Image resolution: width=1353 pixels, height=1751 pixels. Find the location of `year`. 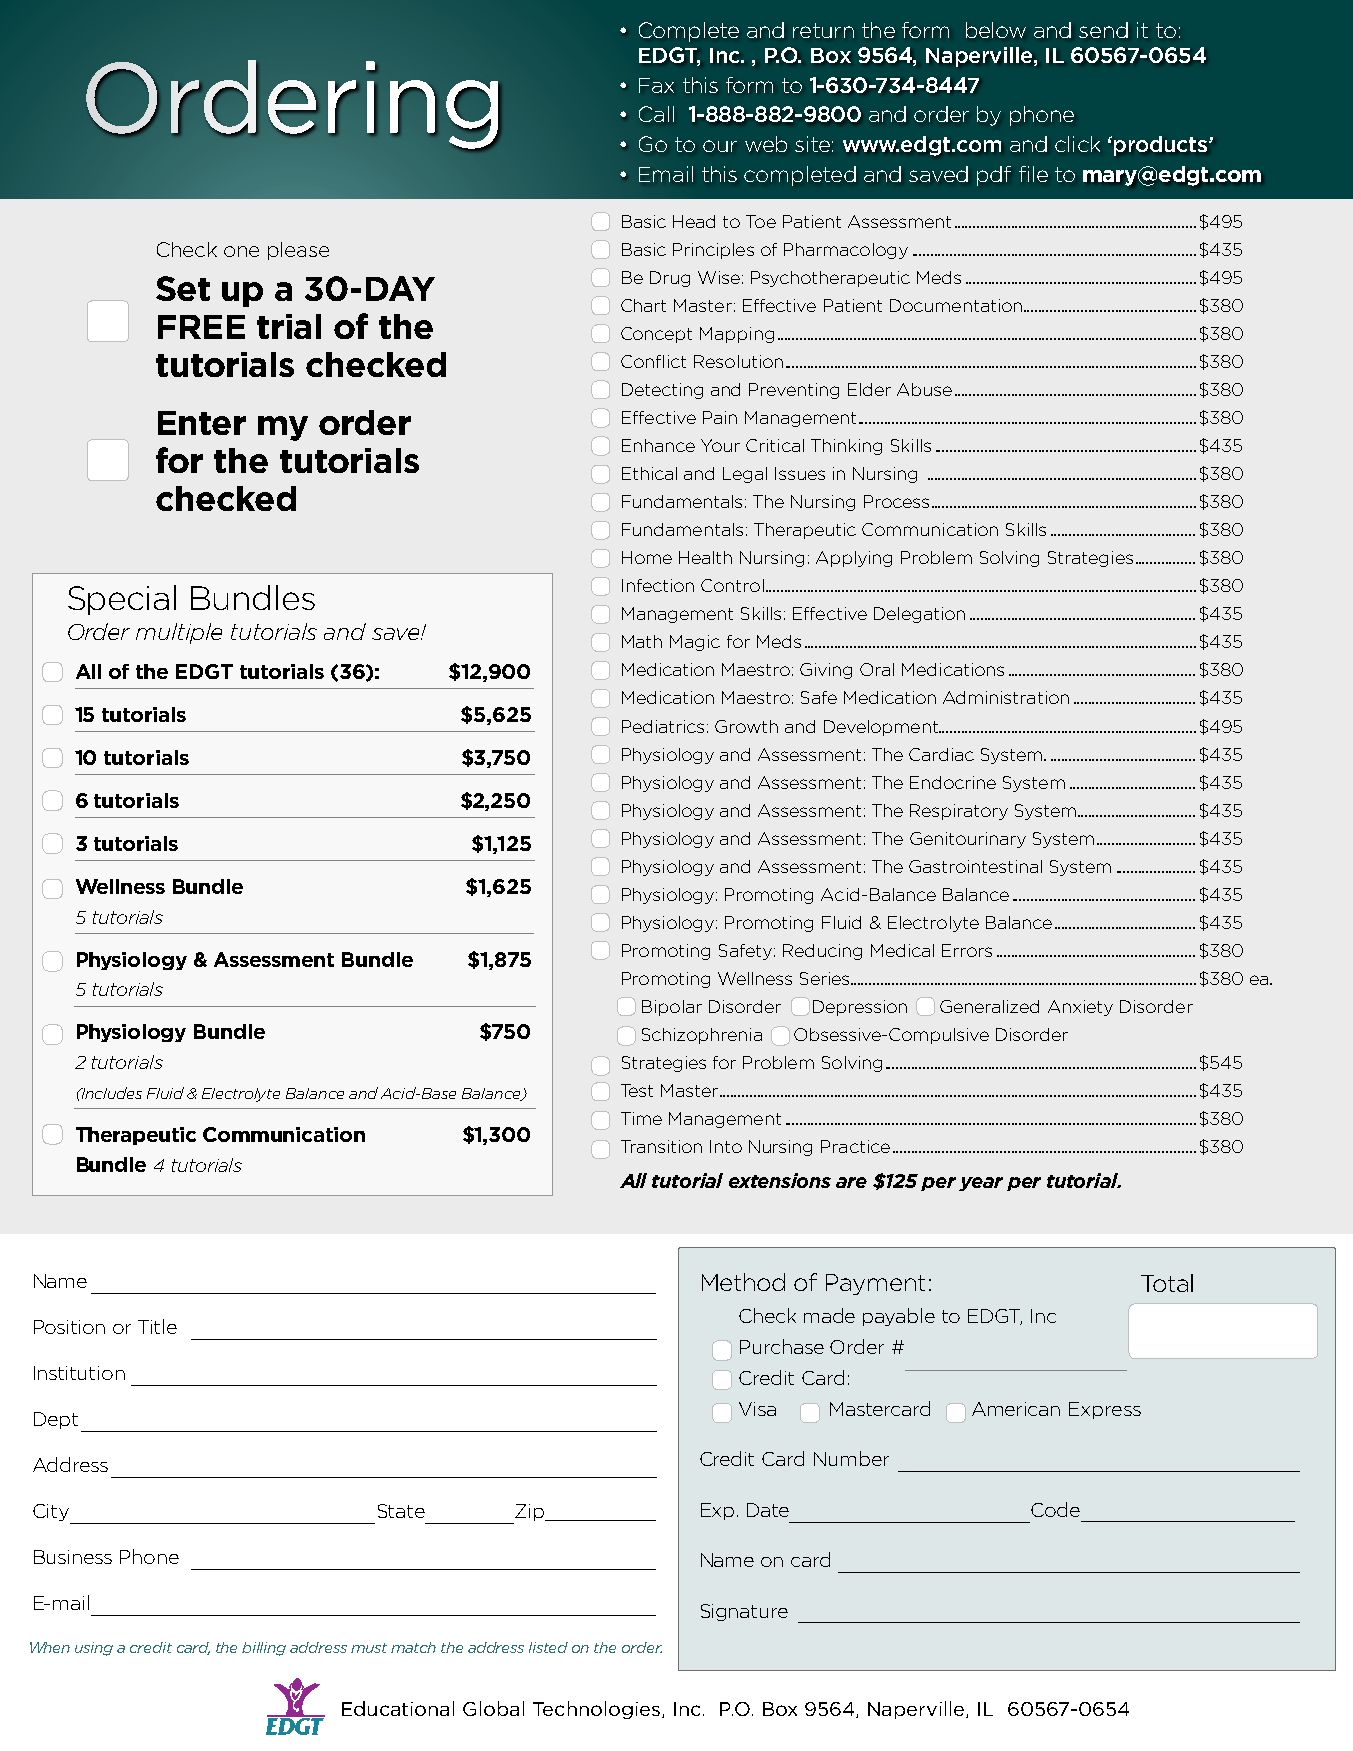

year is located at coordinates (981, 1184).
